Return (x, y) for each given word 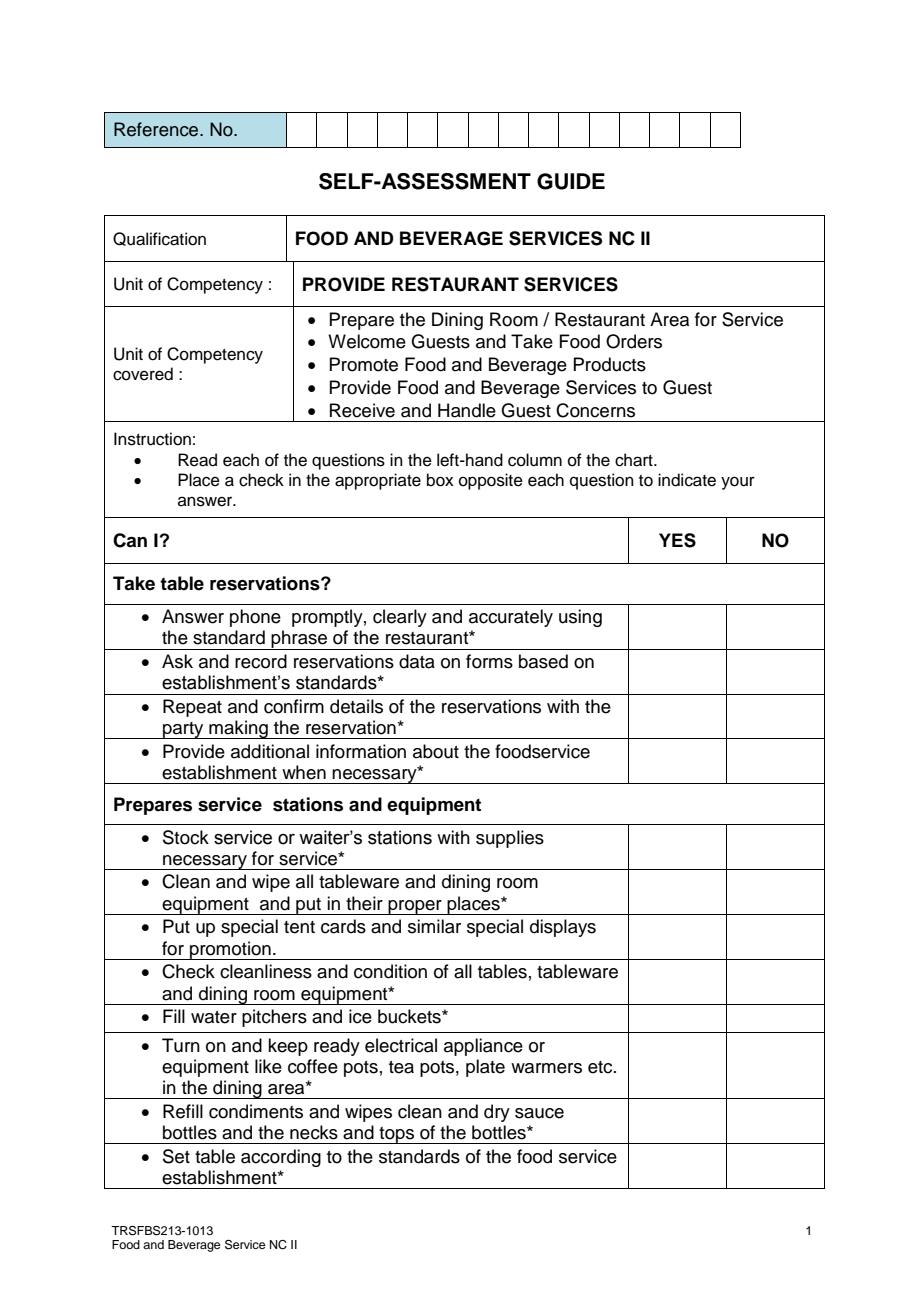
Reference (157, 129)
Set (176, 1156)
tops (397, 1135)
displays (563, 928)
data (417, 661)
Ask (177, 661)
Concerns (595, 410)
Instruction (152, 439)
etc (601, 1067)
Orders (634, 341)
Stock (186, 837)
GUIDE (571, 181)
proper (415, 907)
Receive (362, 410)
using (580, 618)
